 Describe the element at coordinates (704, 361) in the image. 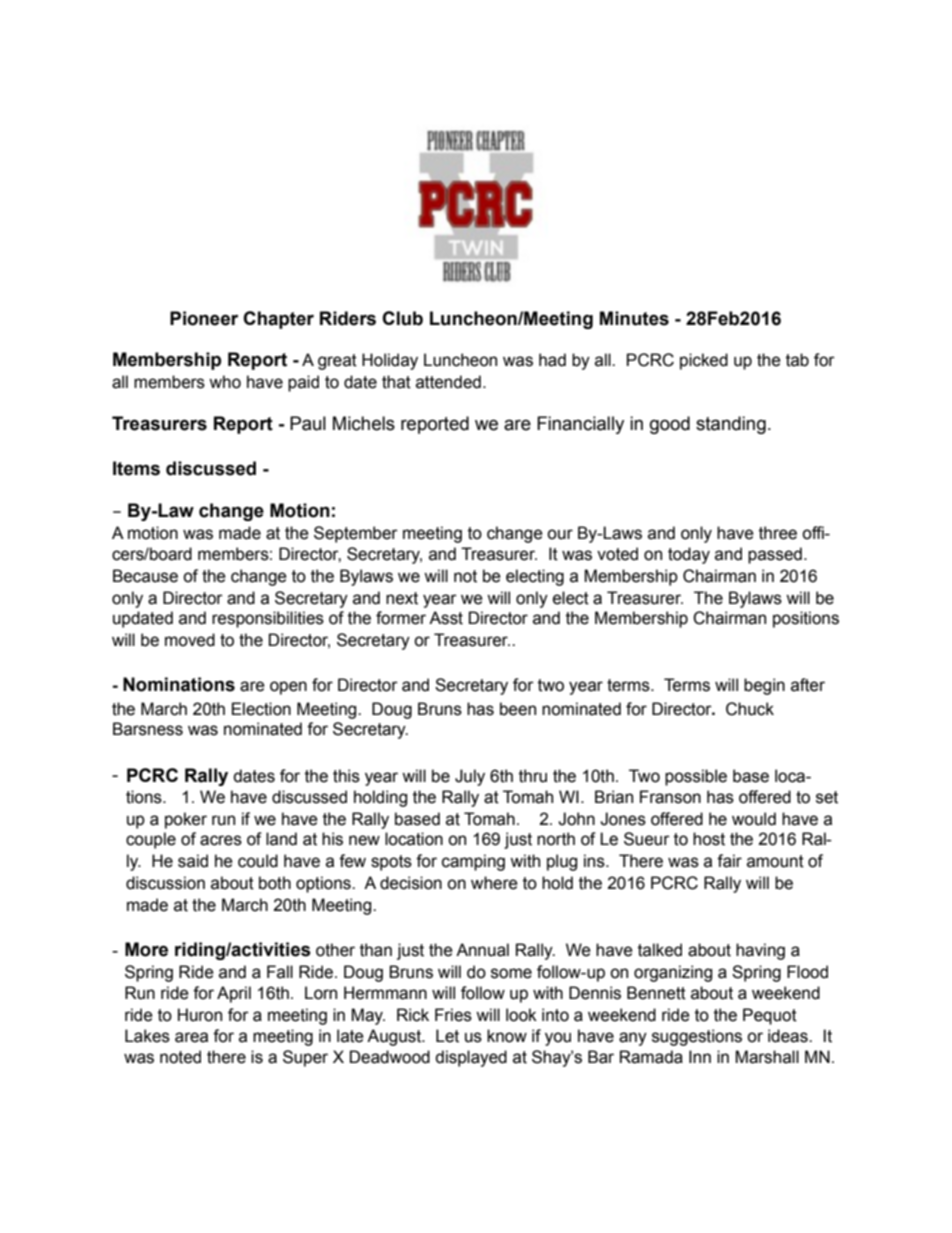

I see `picked` at that location.
